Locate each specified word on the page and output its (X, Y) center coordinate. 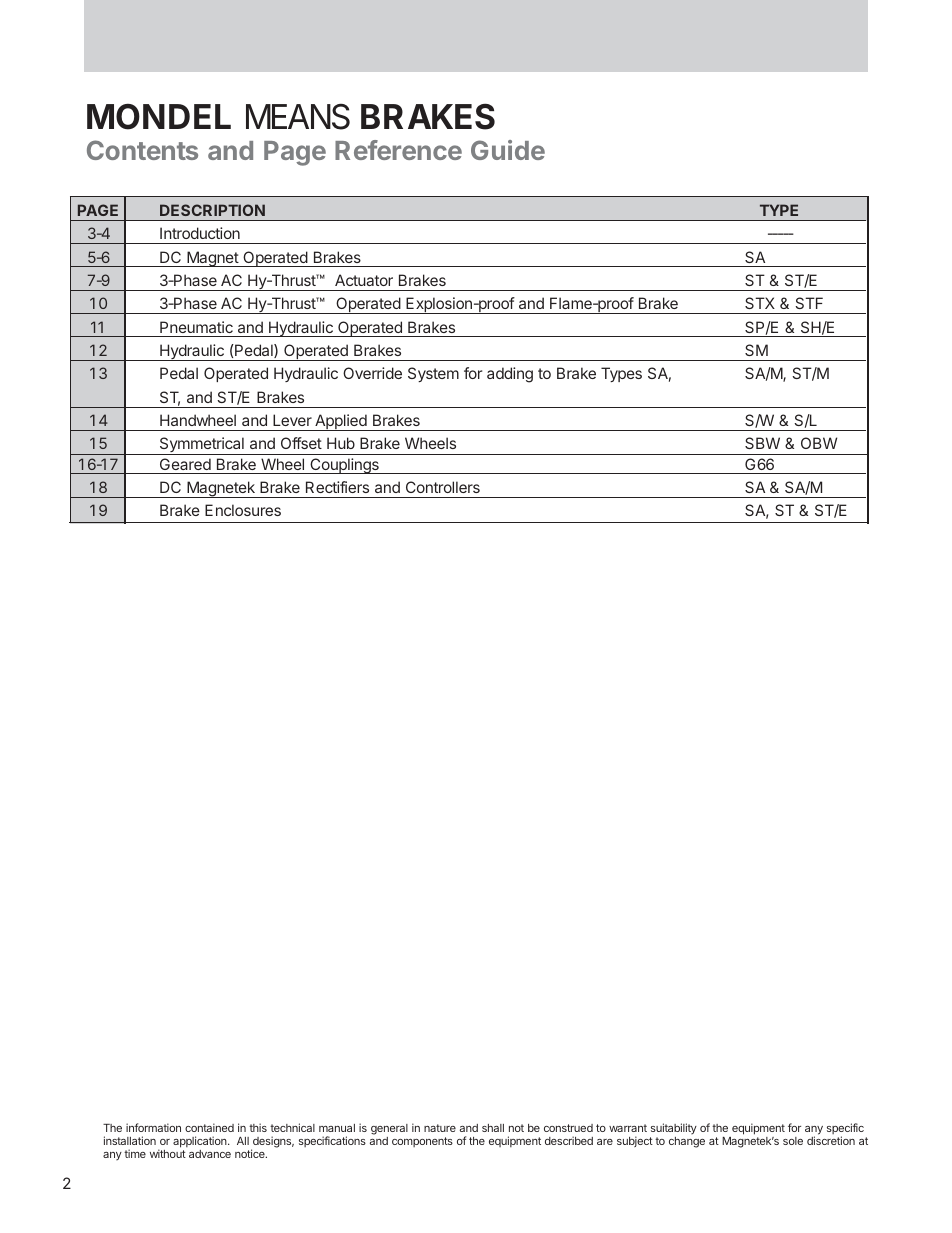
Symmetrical (201, 446)
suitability (674, 1128)
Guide (508, 150)
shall (493, 1128)
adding (510, 375)
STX (760, 303)
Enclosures (243, 510)
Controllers (443, 487)
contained (209, 1127)
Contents (142, 150)
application (201, 1142)
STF (809, 303)
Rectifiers (337, 487)
